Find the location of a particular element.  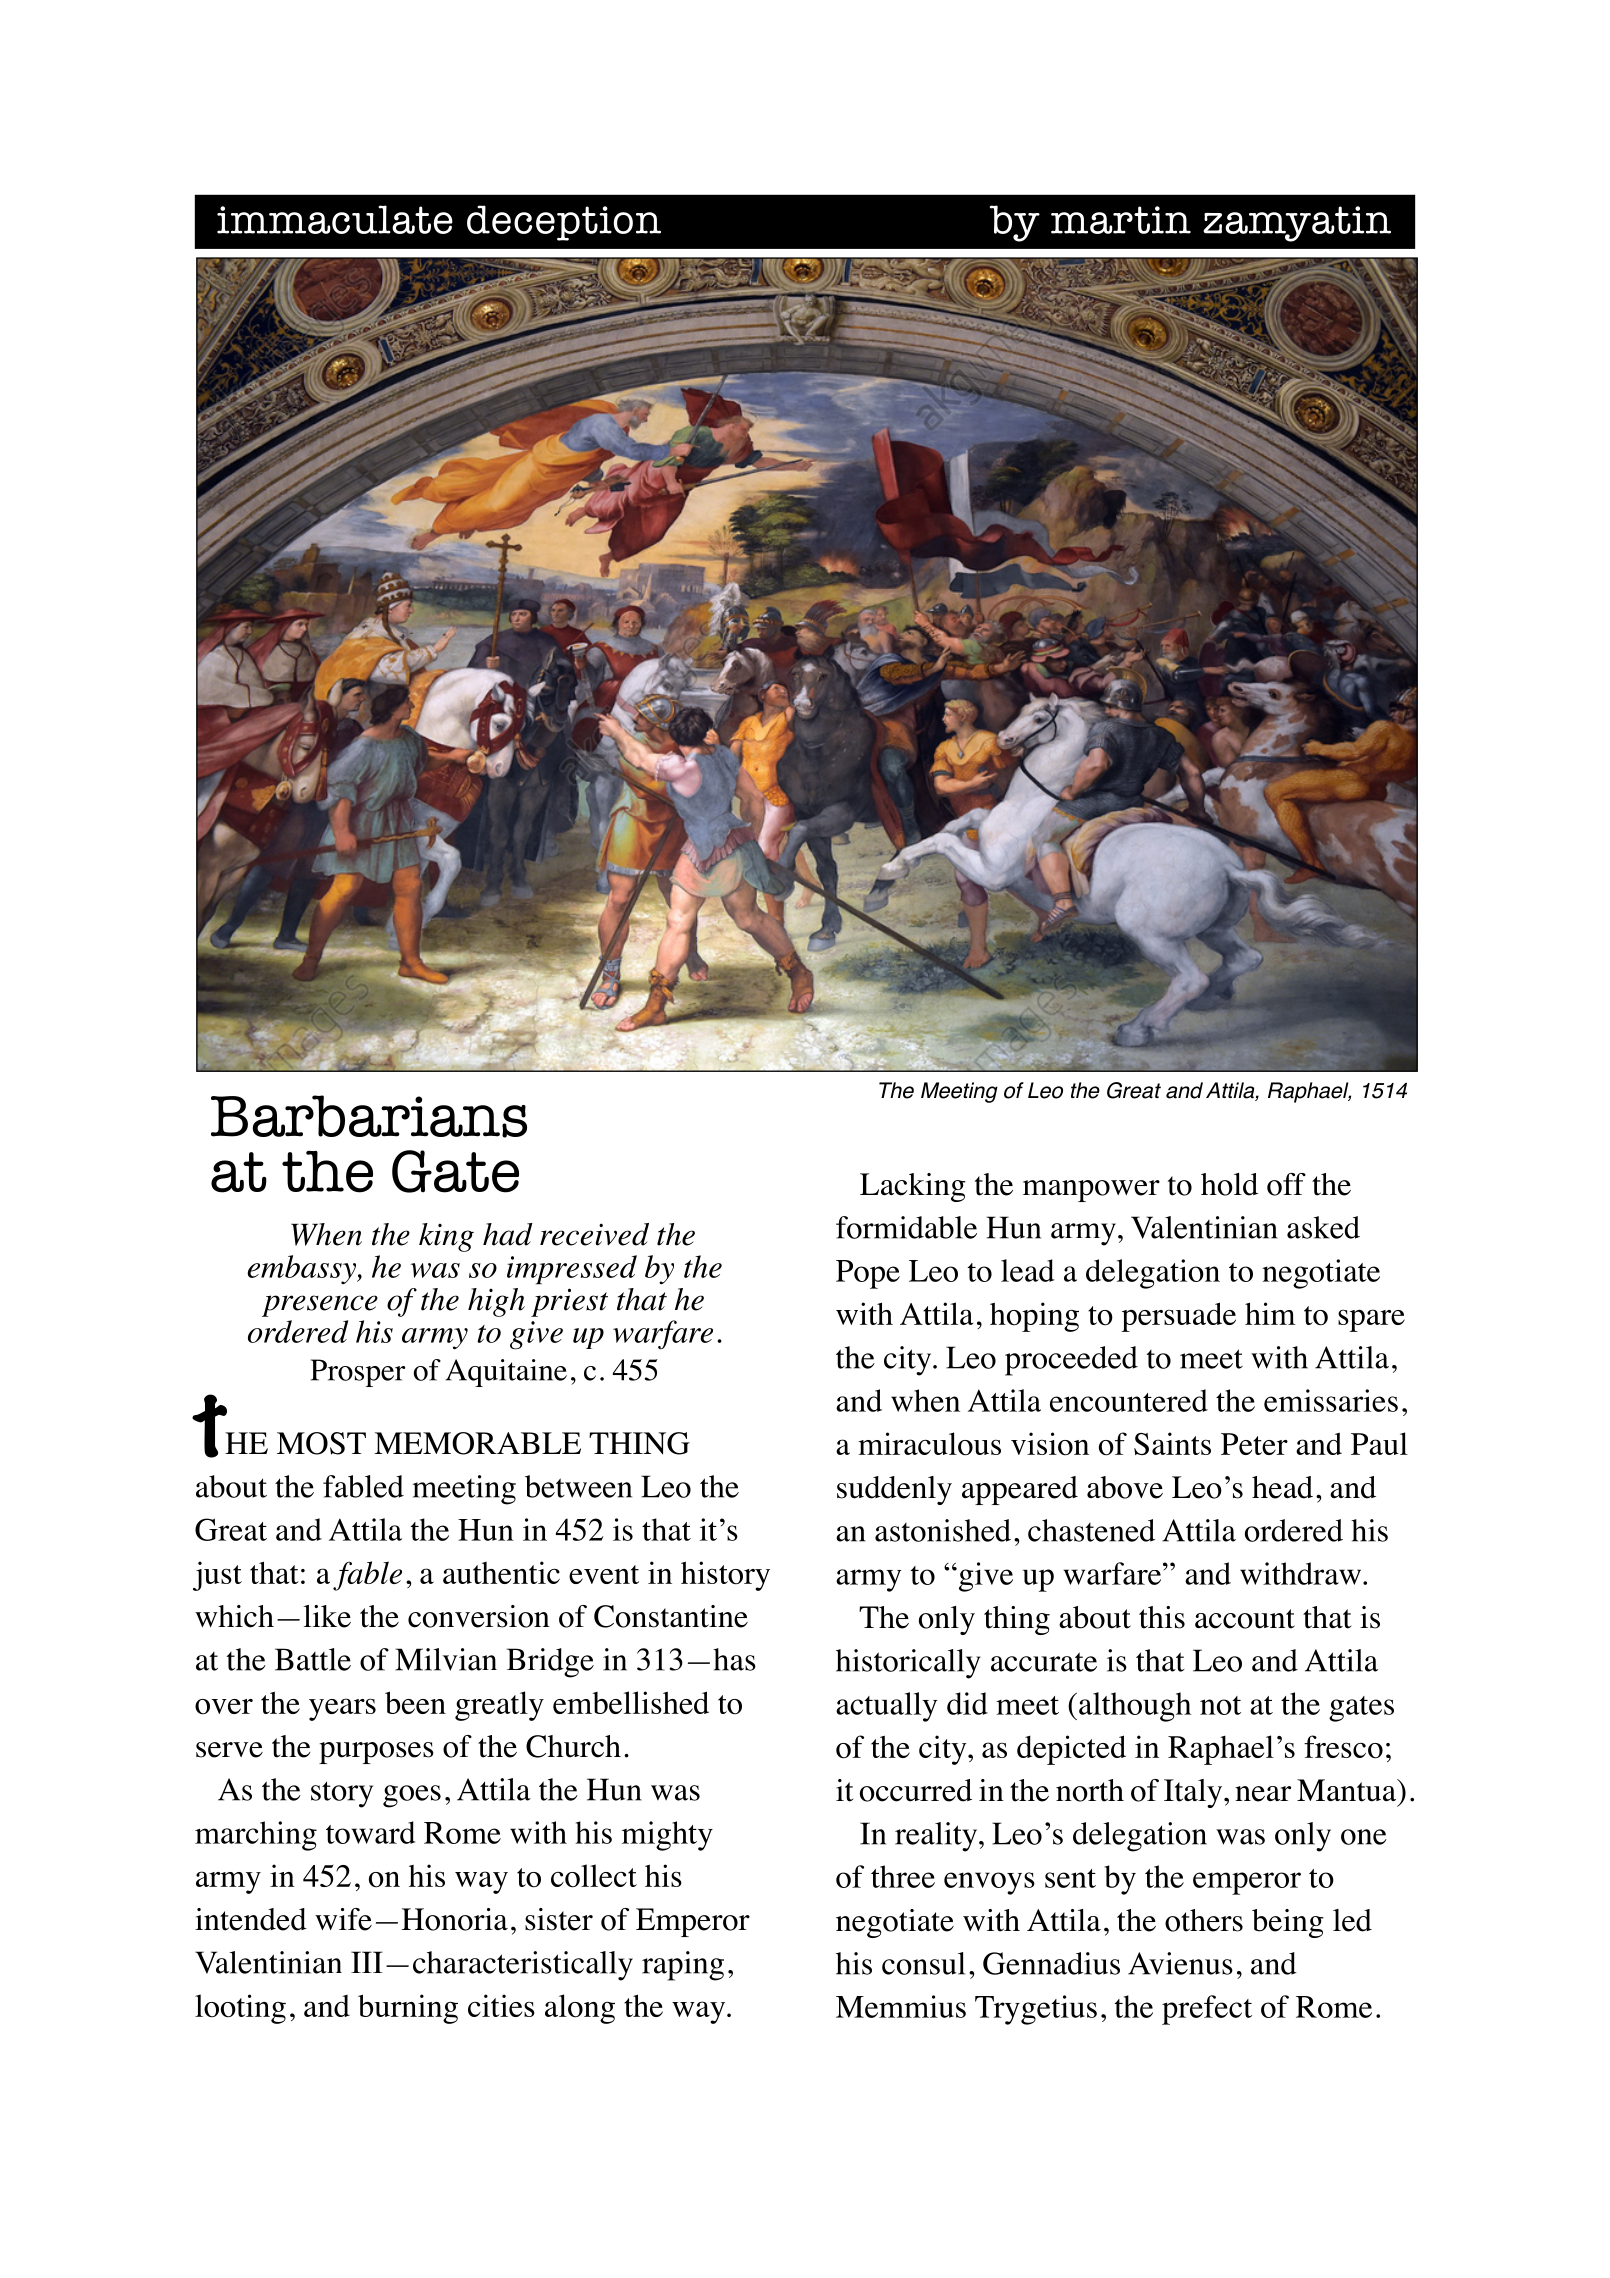

martin is located at coordinates (1121, 220).
